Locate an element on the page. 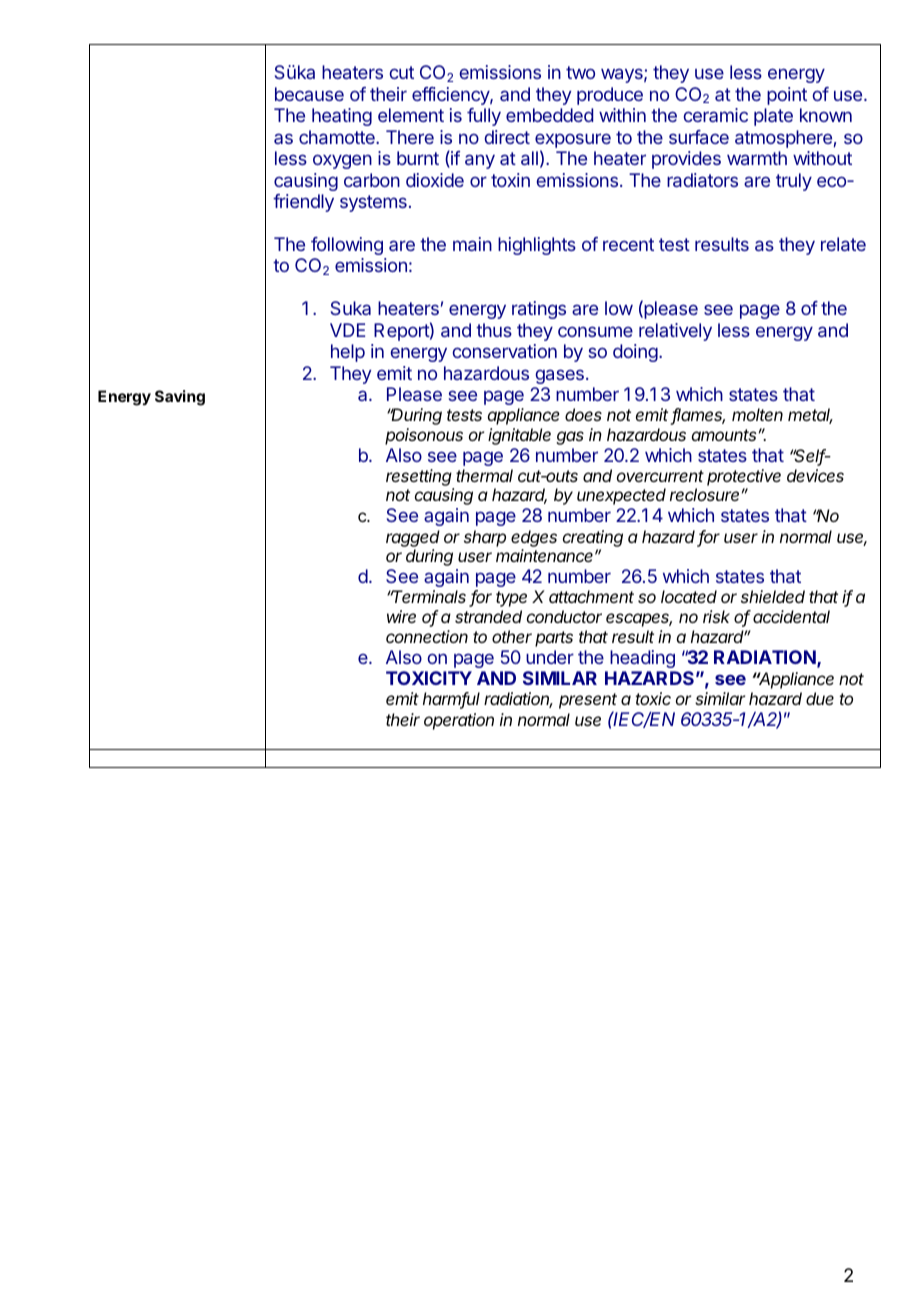 The image size is (924, 1308). operation is located at coordinates (459, 721).
